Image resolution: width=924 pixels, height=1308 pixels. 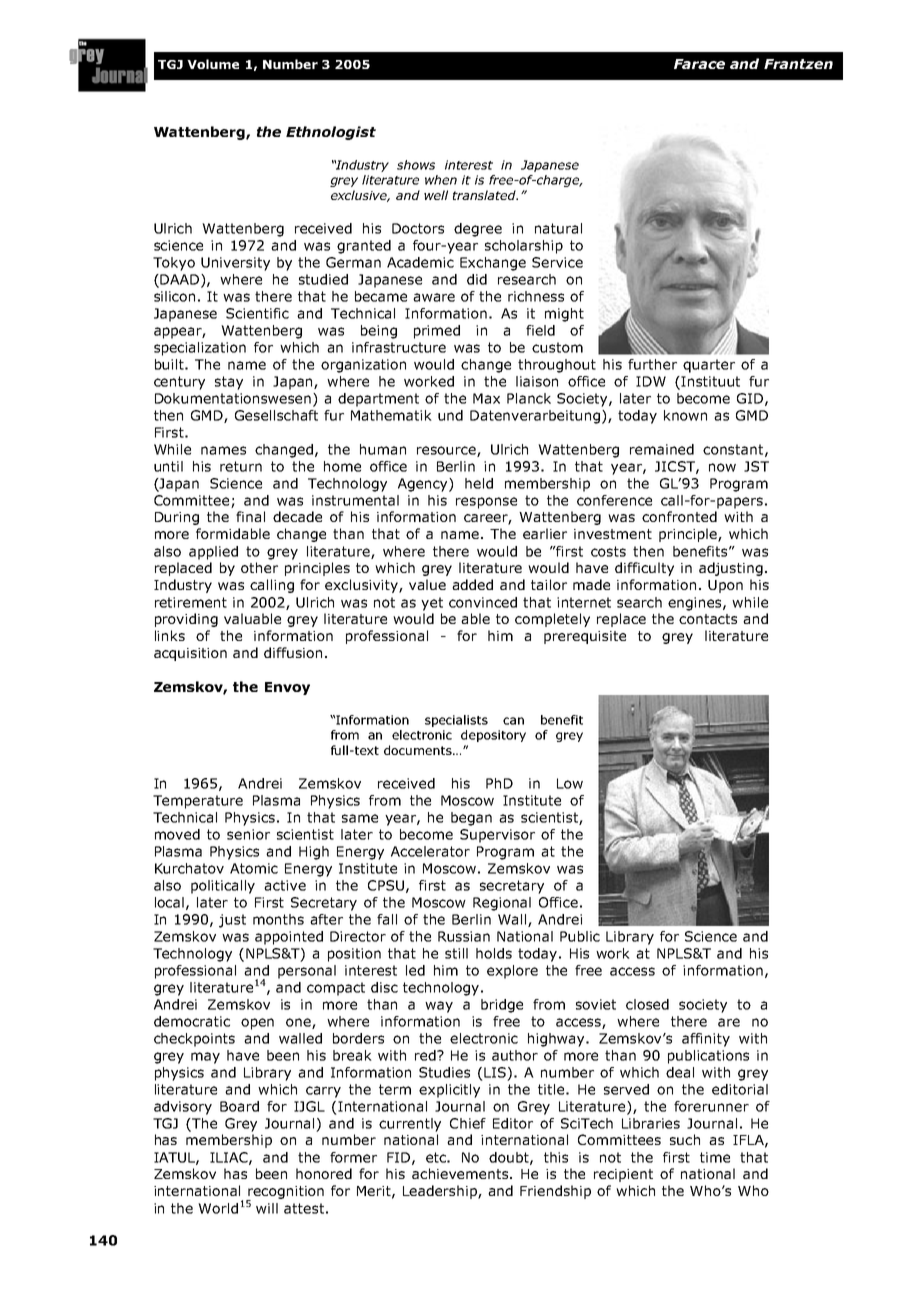 What do you see at coordinates (441, 180) in the page?
I see `when` at bounding box center [441, 180].
